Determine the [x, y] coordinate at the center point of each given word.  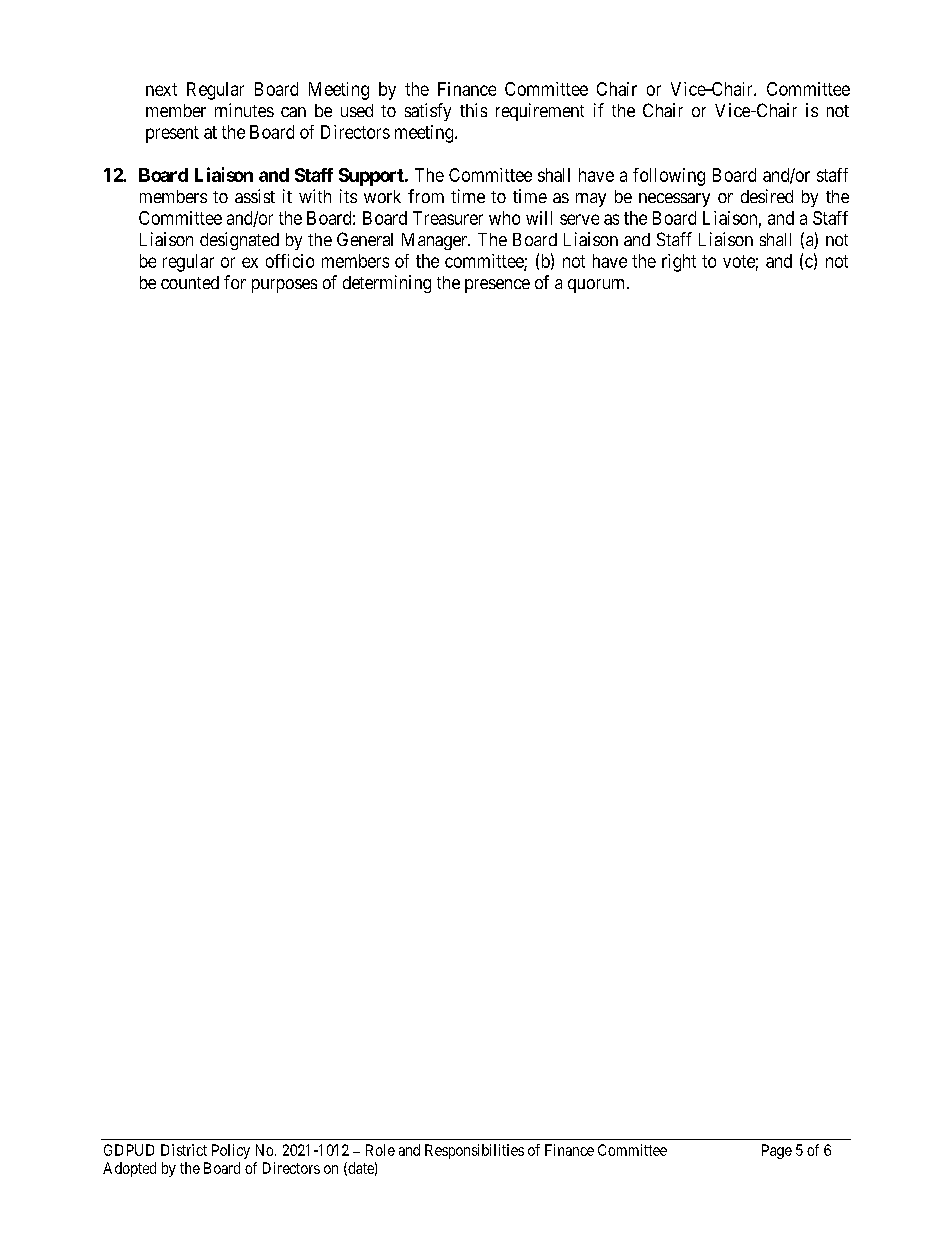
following [669, 177]
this [473, 110]
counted [190, 282]
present [172, 134]
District [184, 1150]
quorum [598, 286]
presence [497, 286]
